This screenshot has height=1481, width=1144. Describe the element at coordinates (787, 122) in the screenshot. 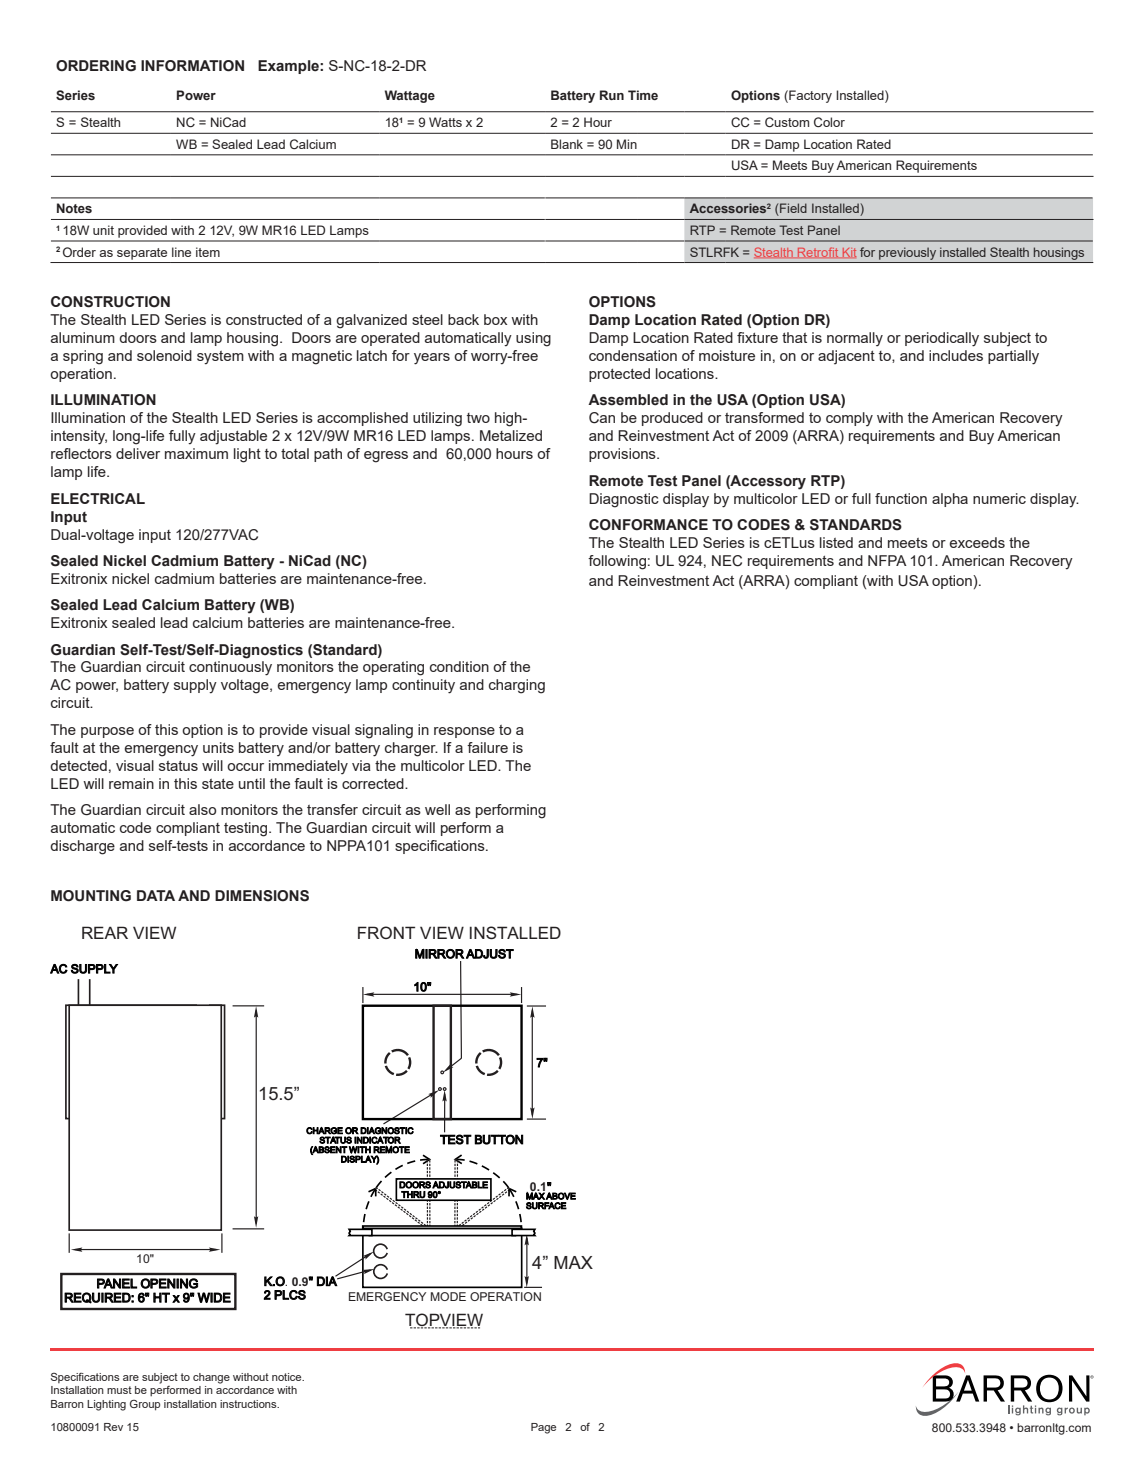

I see `Custom` at that location.
